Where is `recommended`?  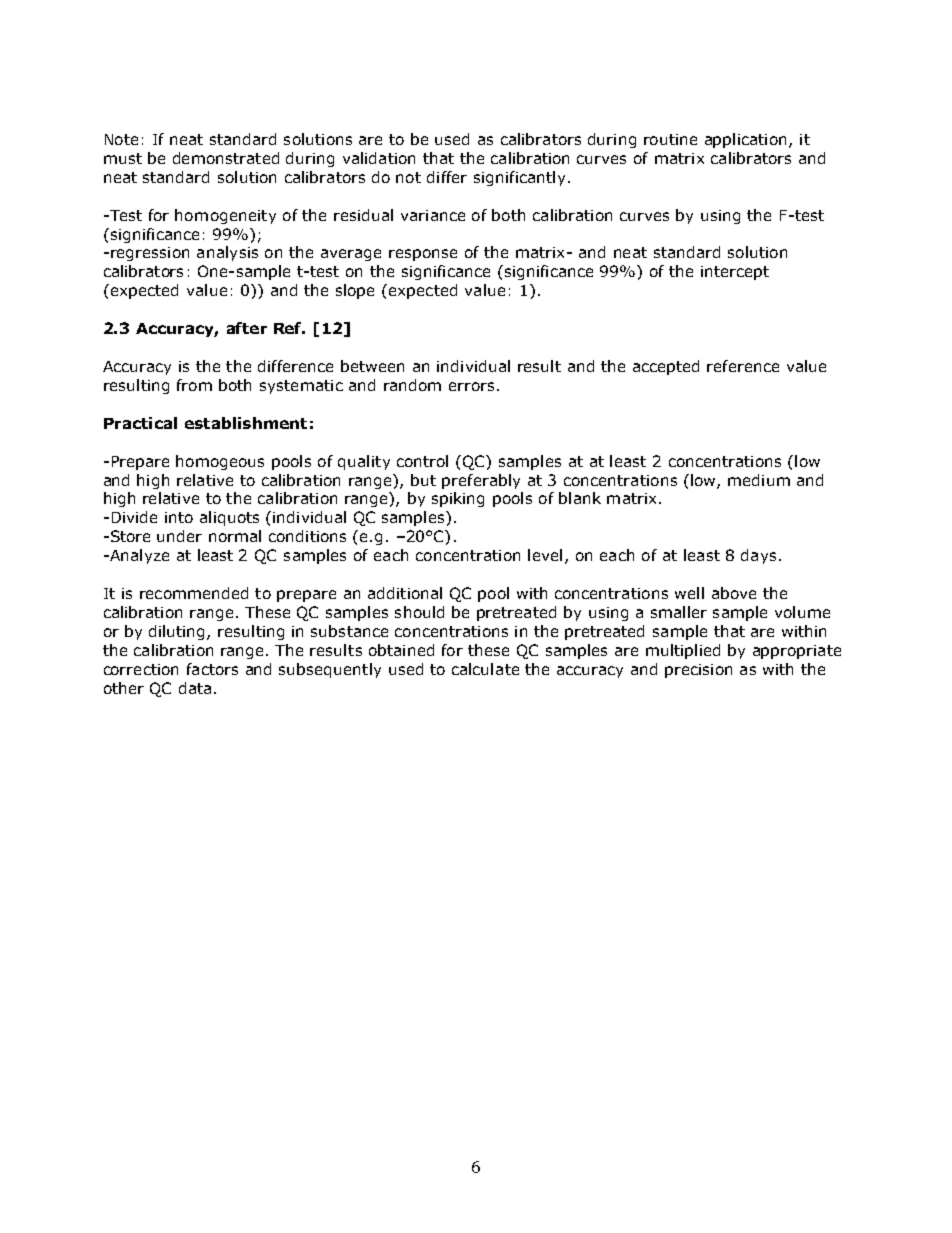
recommended is located at coordinates (194, 593).
